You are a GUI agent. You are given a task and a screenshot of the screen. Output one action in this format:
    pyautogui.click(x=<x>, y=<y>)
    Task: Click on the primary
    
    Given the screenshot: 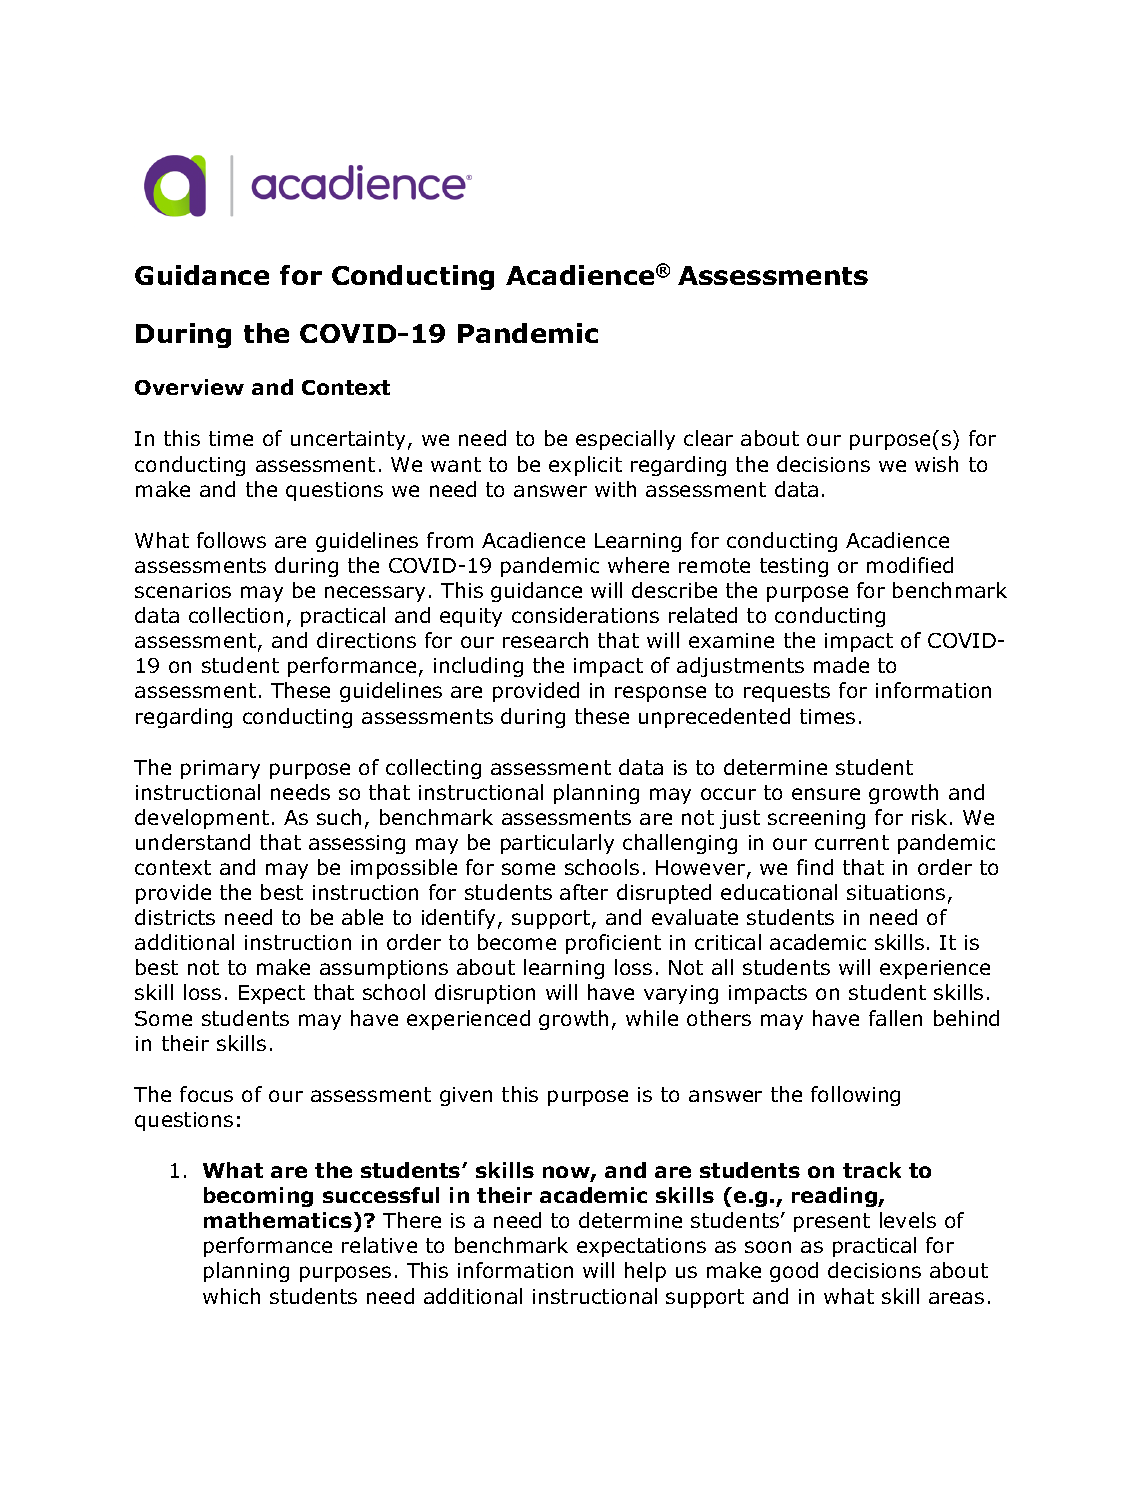 What is the action you would take?
    pyautogui.click(x=220, y=769)
